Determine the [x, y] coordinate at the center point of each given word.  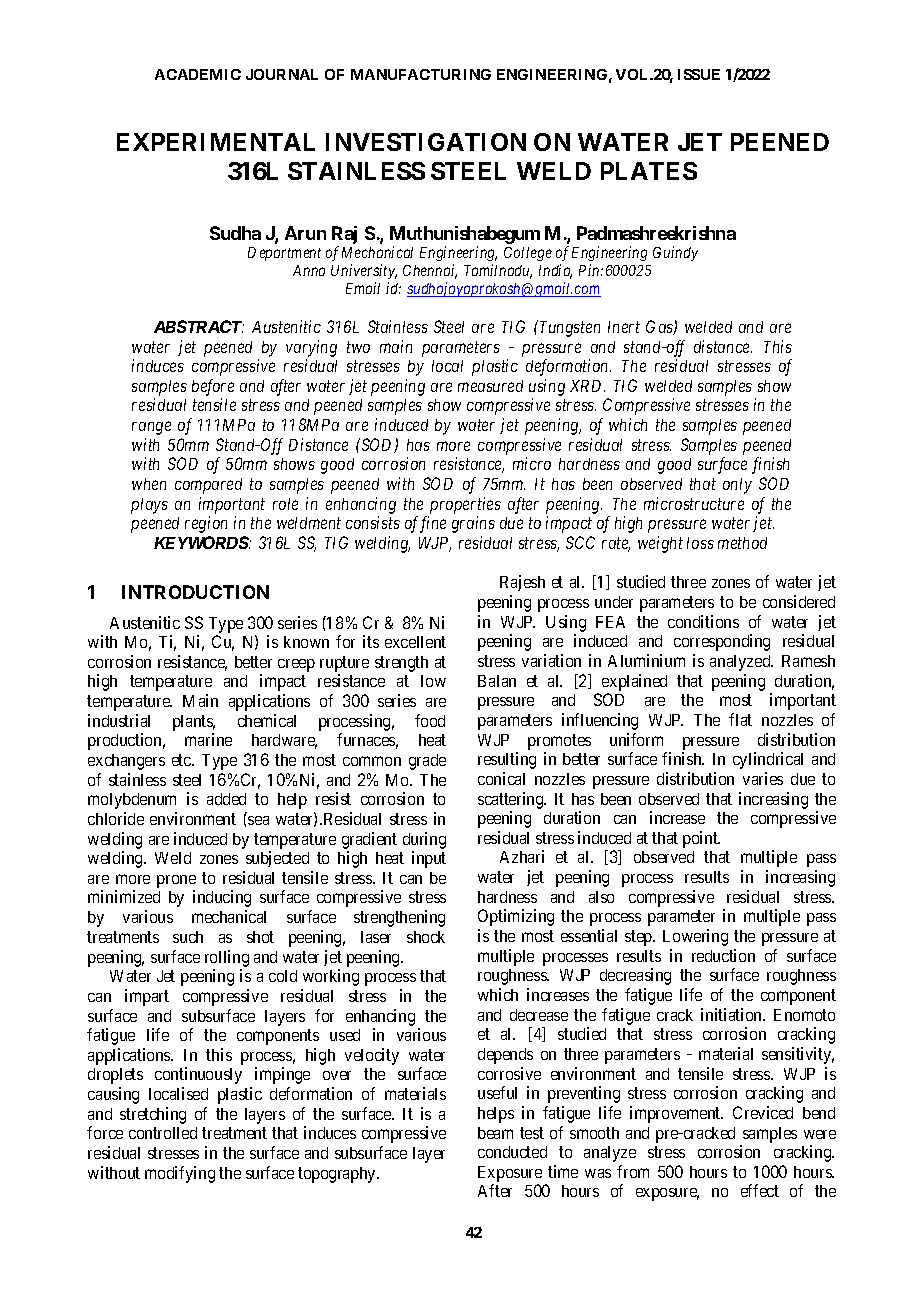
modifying [180, 1174]
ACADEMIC [198, 74]
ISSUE [699, 74]
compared [208, 486]
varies [763, 778]
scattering [512, 800]
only [737, 486]
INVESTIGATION [426, 142]
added [226, 799]
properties [465, 505]
